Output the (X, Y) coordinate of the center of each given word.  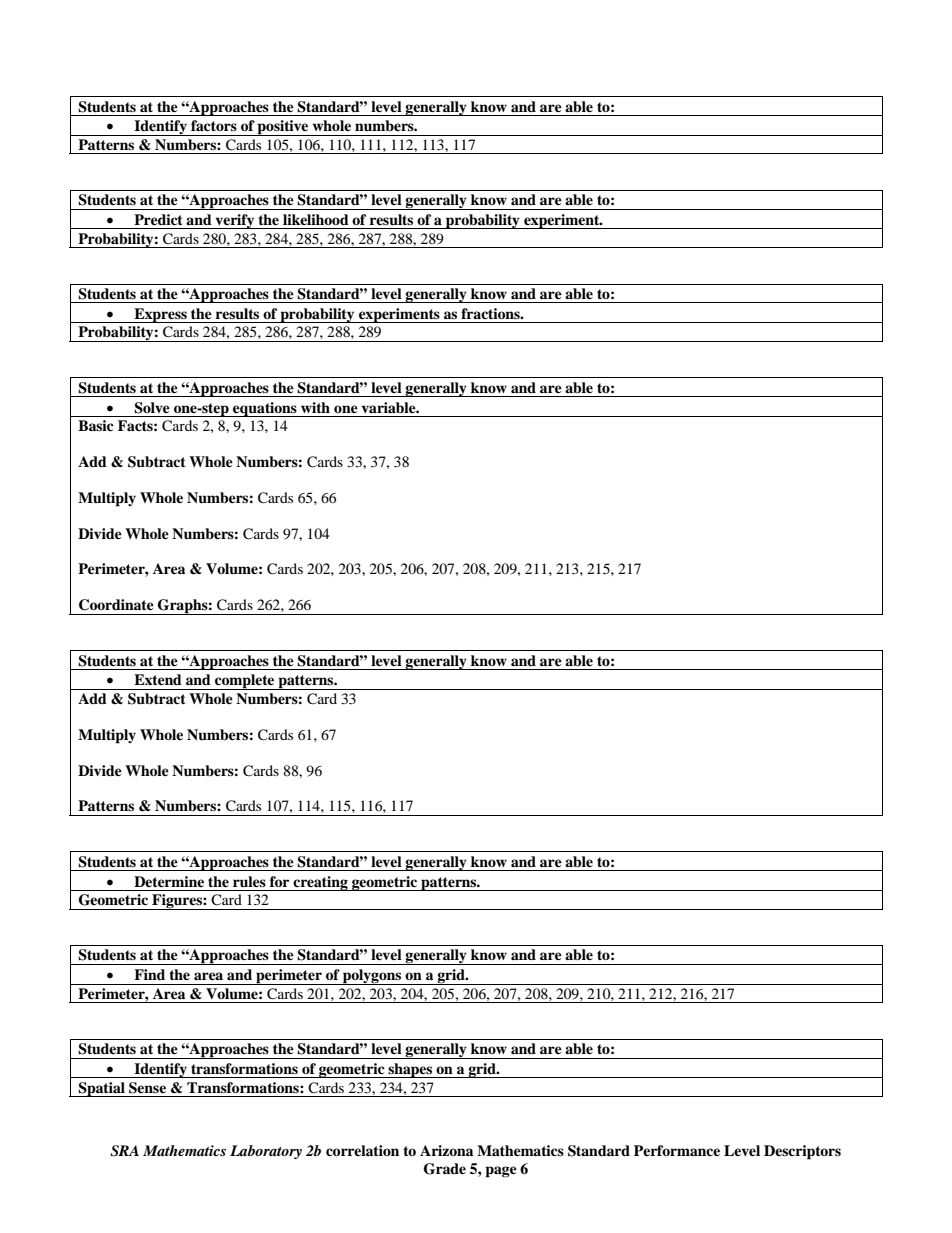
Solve (152, 408)
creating (320, 883)
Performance (677, 1150)
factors (214, 125)
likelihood (316, 219)
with (315, 407)
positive (283, 128)
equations (265, 409)
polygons (372, 977)
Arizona (446, 1150)
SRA (124, 1151)
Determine (169, 881)
